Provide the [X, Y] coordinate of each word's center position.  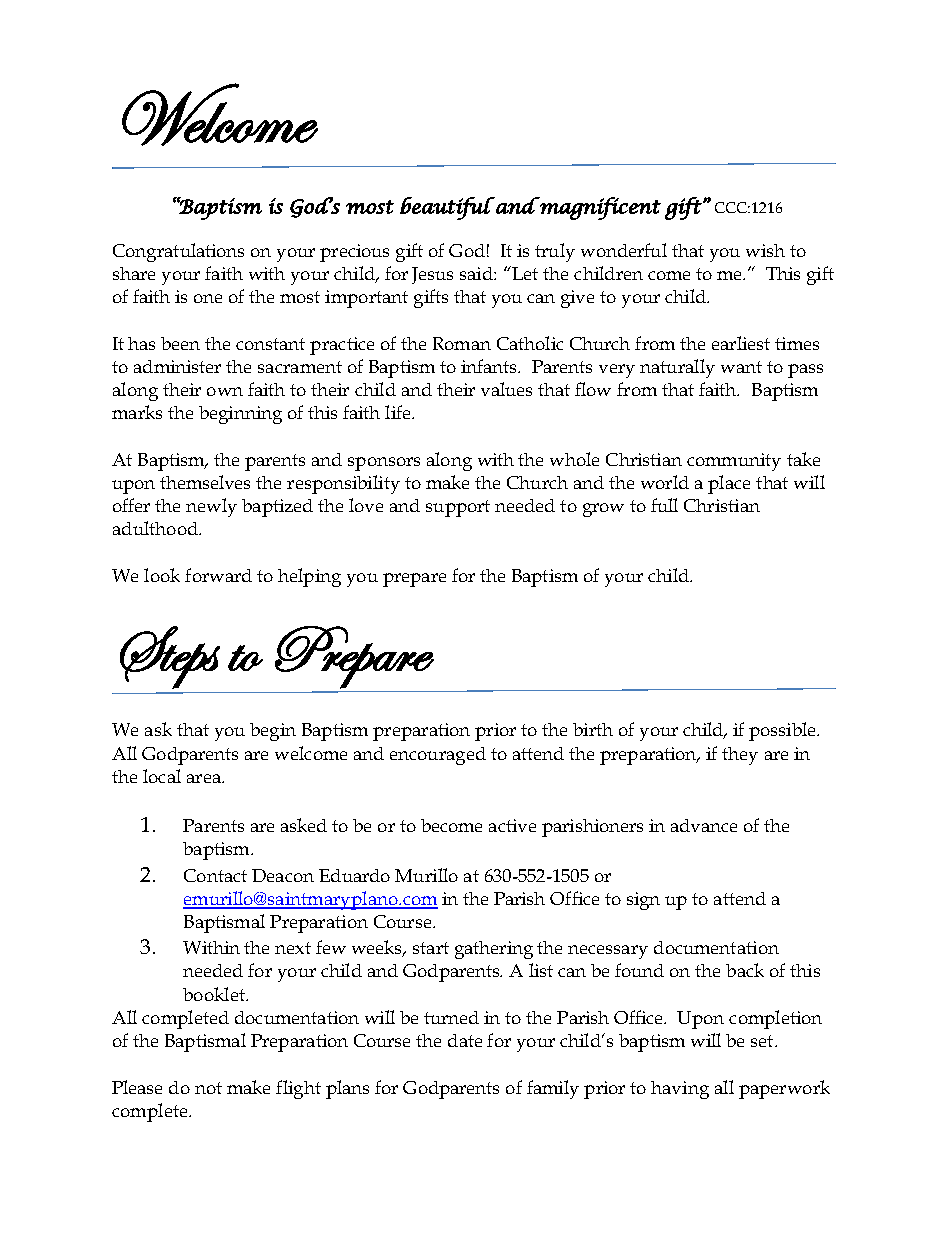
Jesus [432, 275]
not [208, 1088]
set [763, 1041]
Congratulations [178, 252]
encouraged [438, 756]
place [729, 484]
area [205, 778]
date [465, 1040]
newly [211, 507]
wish [765, 250]
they [740, 756]
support [458, 508]
